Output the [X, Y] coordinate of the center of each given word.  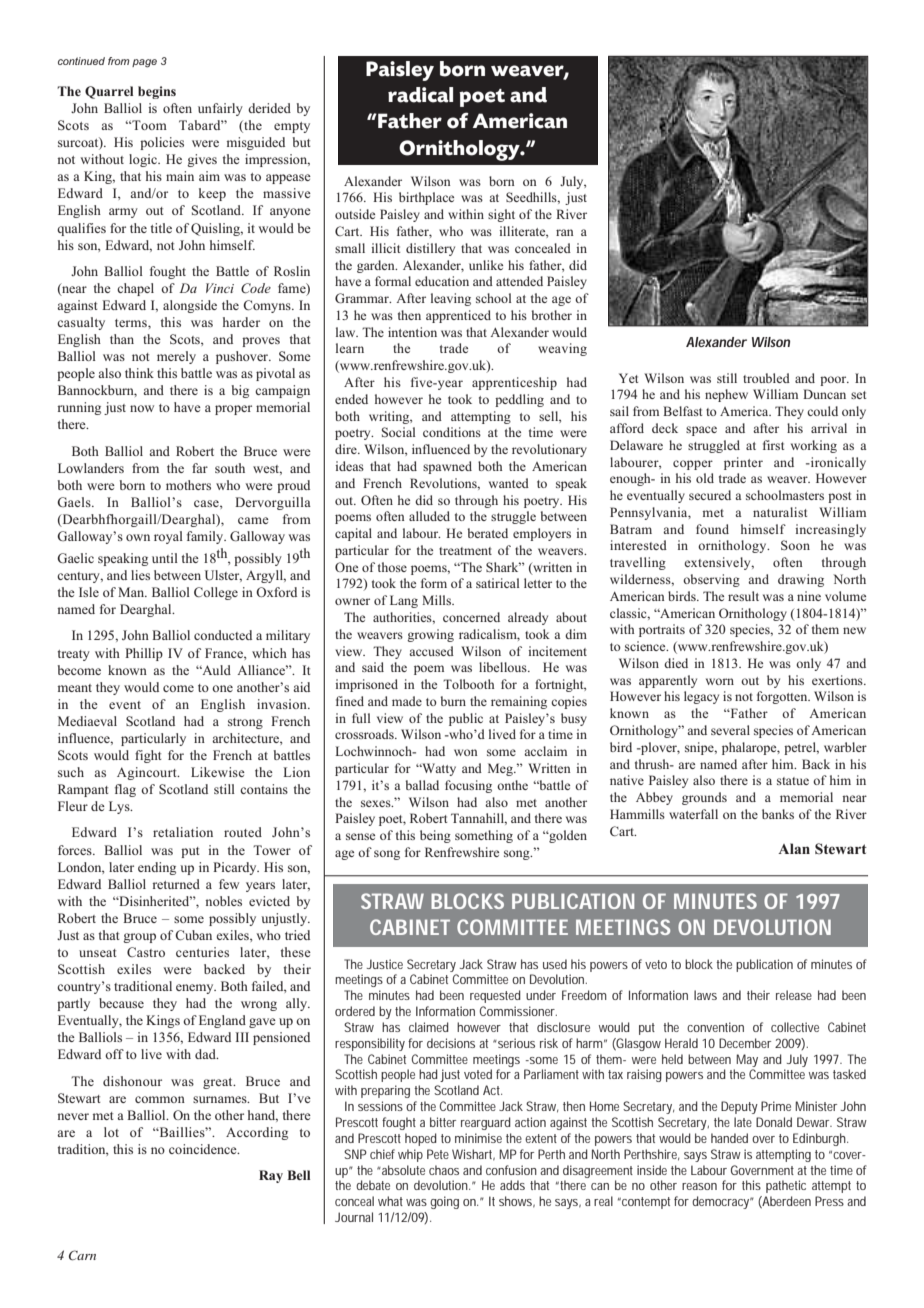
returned [176, 884]
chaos [444, 1170]
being [435, 836]
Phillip [144, 654]
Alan [794, 848]
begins [157, 92]
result [743, 596]
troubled [766, 378]
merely [176, 357]
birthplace [426, 198]
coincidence [204, 1149]
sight [501, 215]
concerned [471, 617]
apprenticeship [514, 383]
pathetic [786, 1186]
